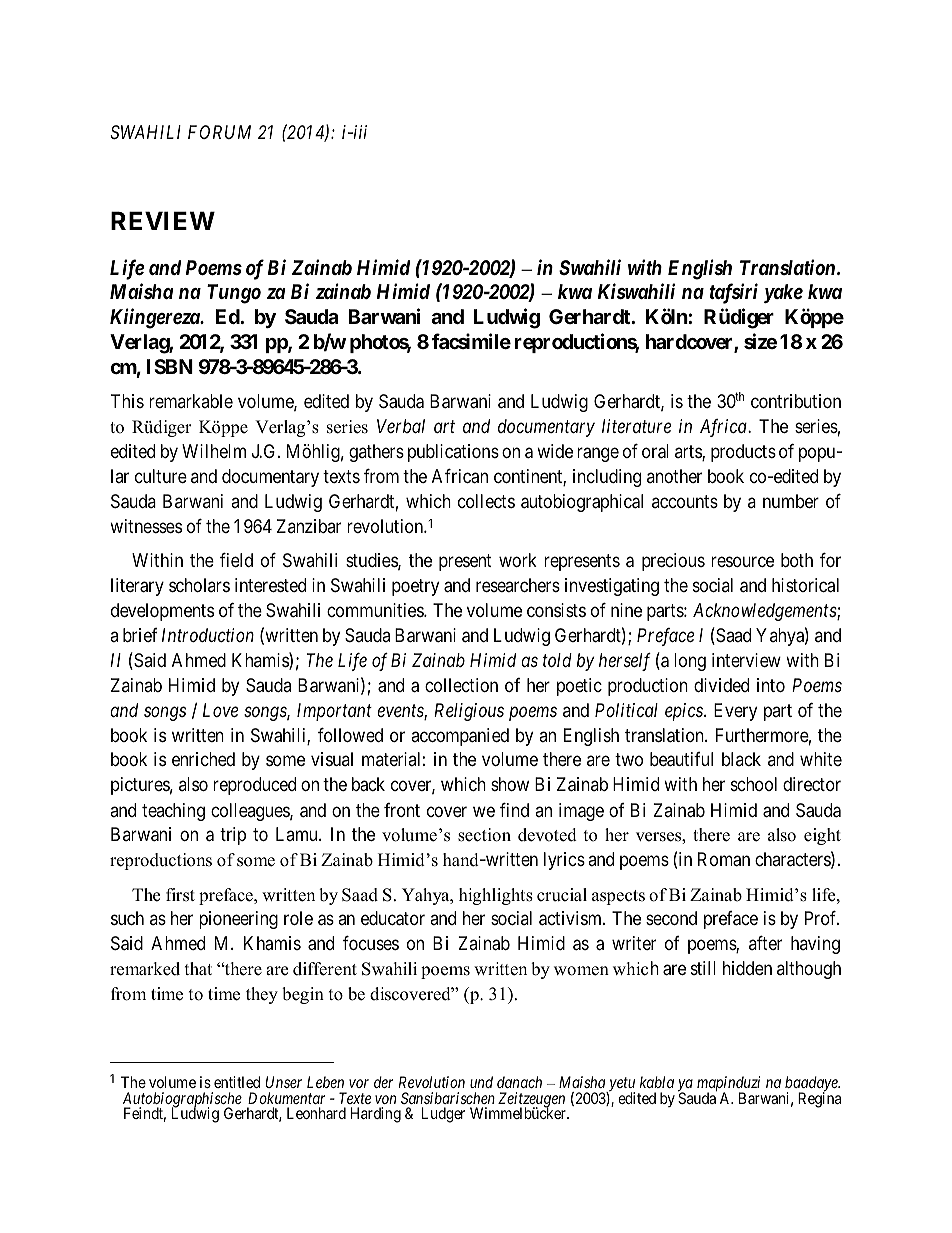  Describe the element at coordinates (401, 426) in the page. I see `Verbal` at that location.
